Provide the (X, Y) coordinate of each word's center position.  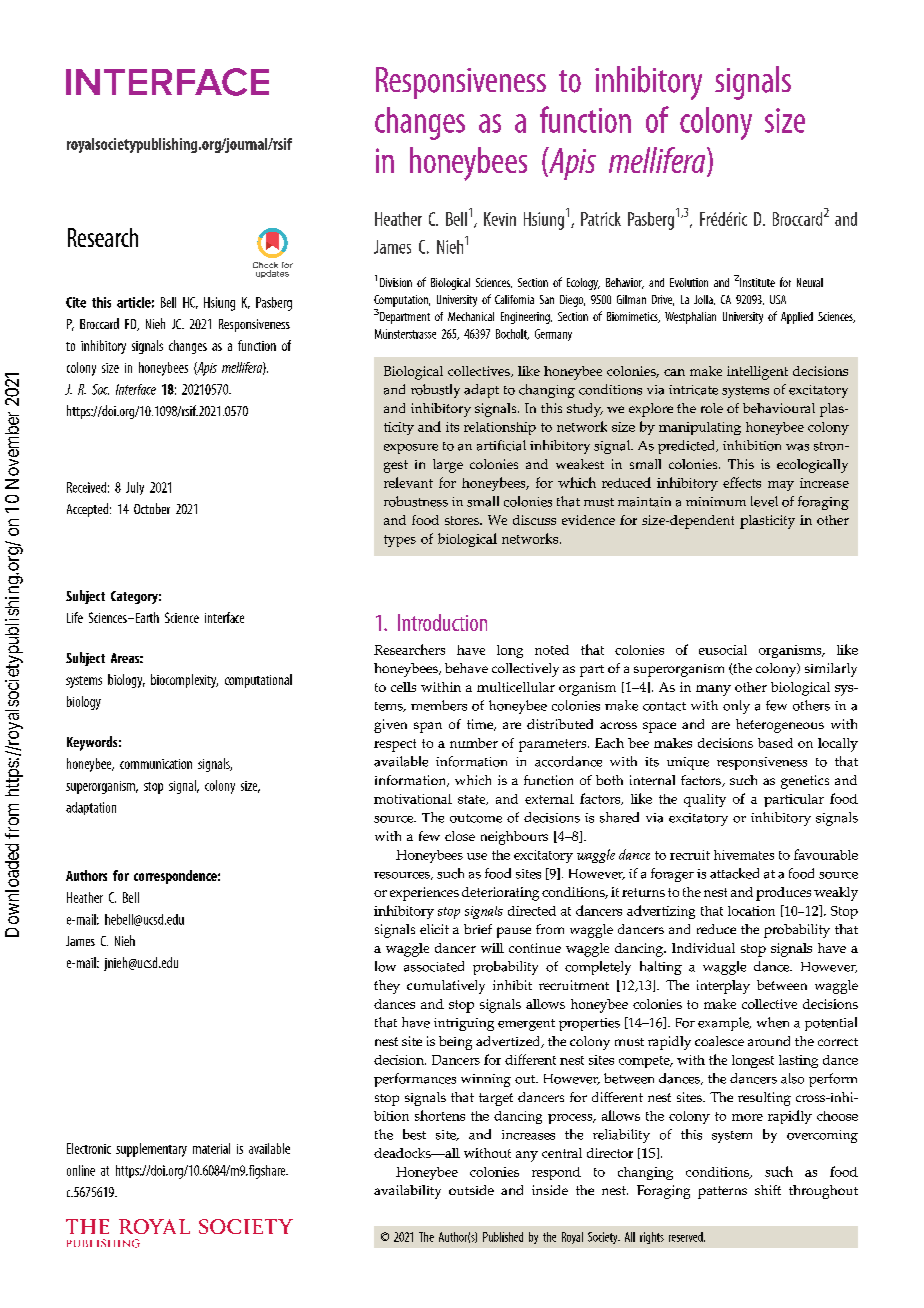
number (474, 743)
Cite (76, 302)
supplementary (151, 1150)
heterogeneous (780, 726)
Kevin (500, 219)
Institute (757, 282)
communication (156, 764)
